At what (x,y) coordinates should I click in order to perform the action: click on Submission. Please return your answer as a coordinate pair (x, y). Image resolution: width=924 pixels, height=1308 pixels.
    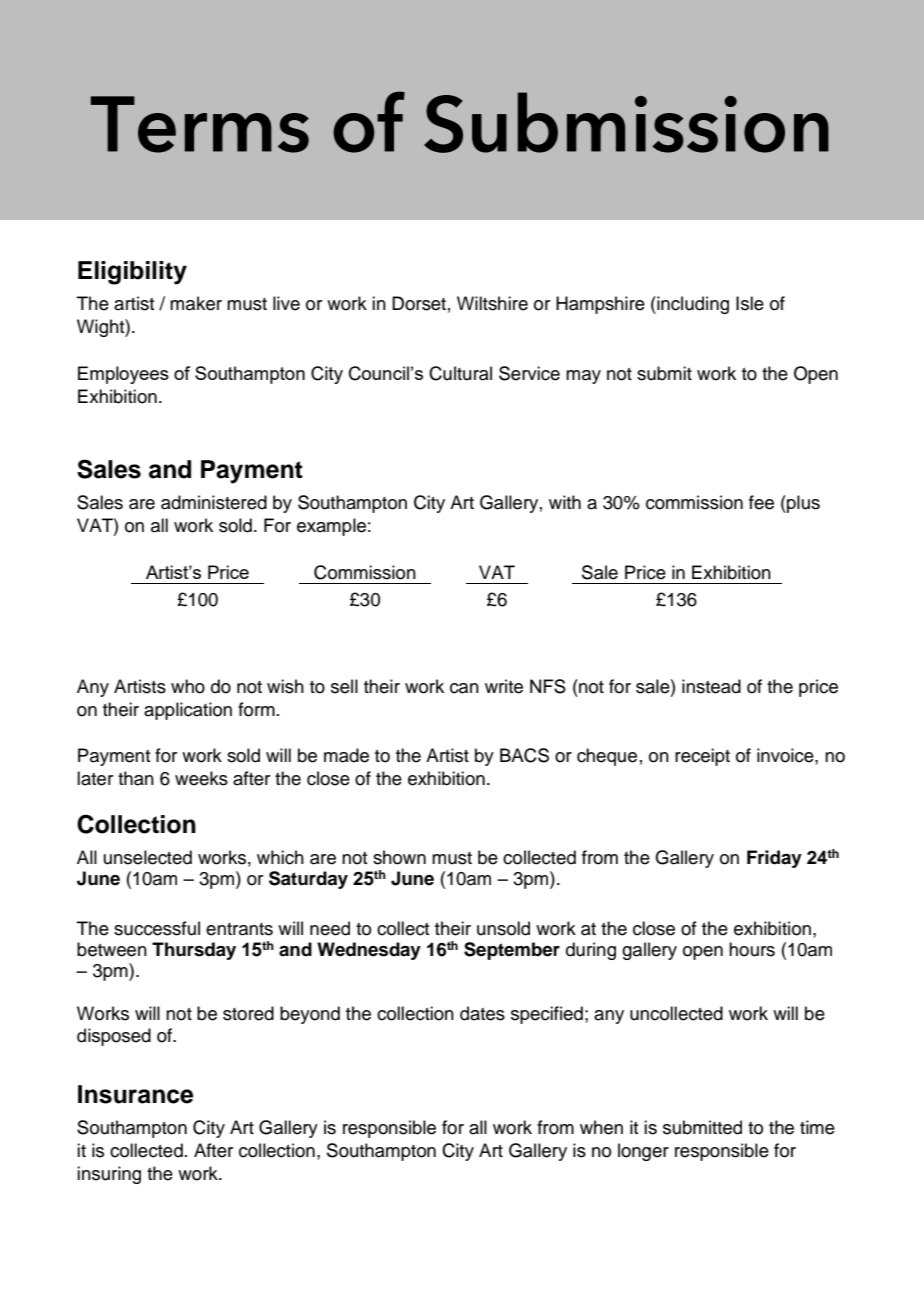
    Looking at the image, I should click on (626, 122).
